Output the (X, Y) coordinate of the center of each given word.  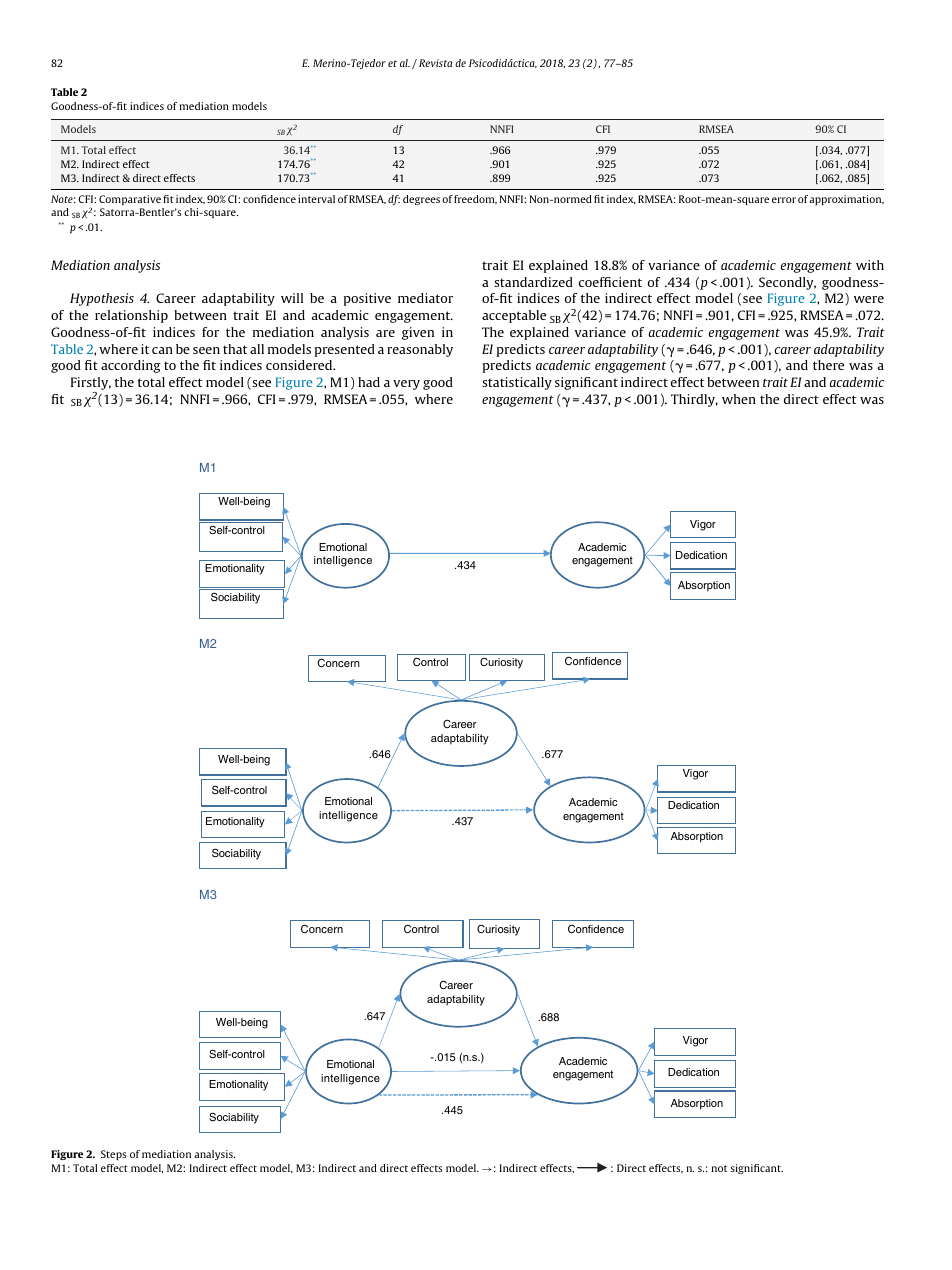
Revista (435, 63)
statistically (517, 383)
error (784, 200)
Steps (113, 1155)
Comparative (130, 200)
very (406, 385)
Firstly (91, 385)
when (739, 399)
